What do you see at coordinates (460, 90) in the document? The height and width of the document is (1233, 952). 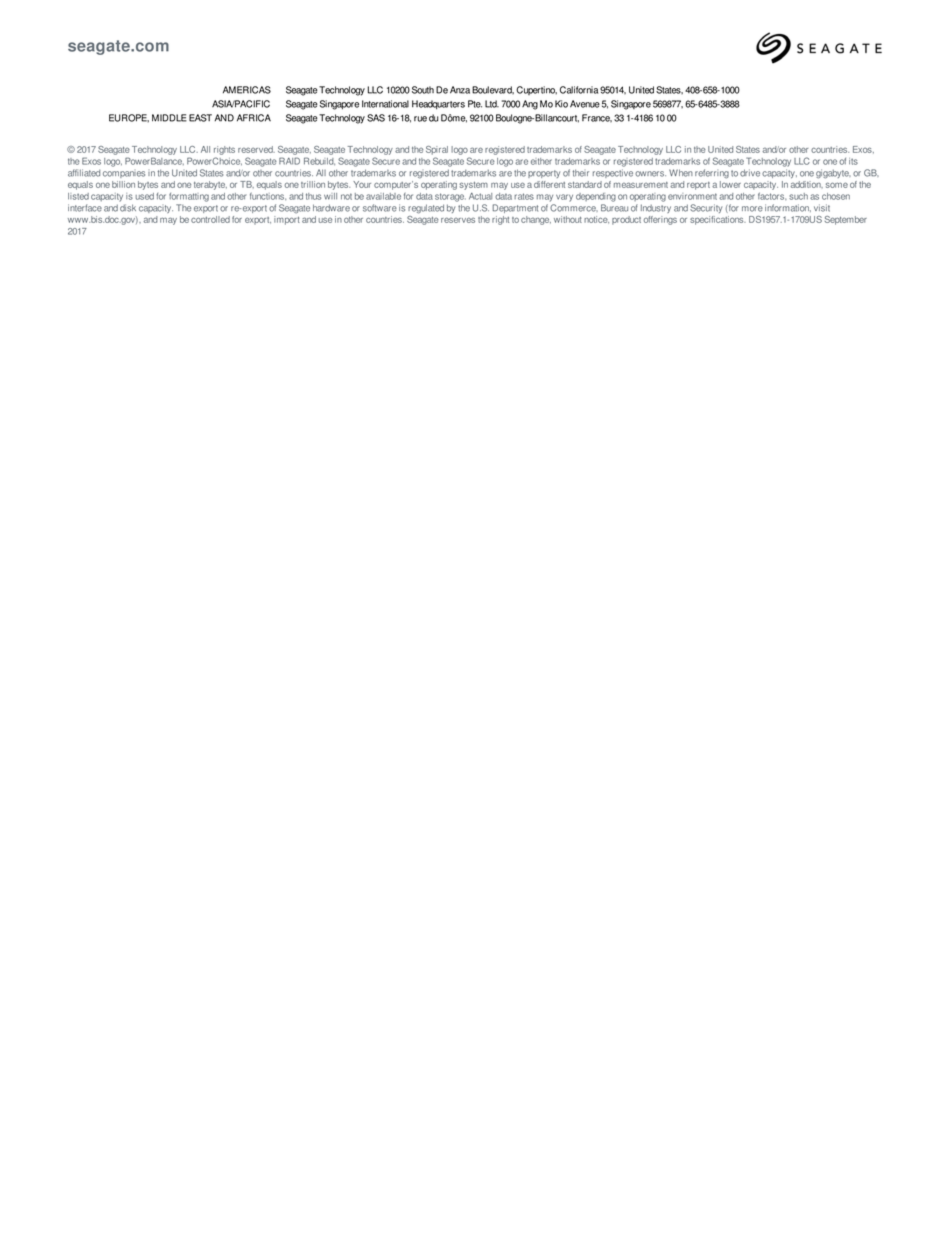 I see `Anza` at bounding box center [460, 90].
